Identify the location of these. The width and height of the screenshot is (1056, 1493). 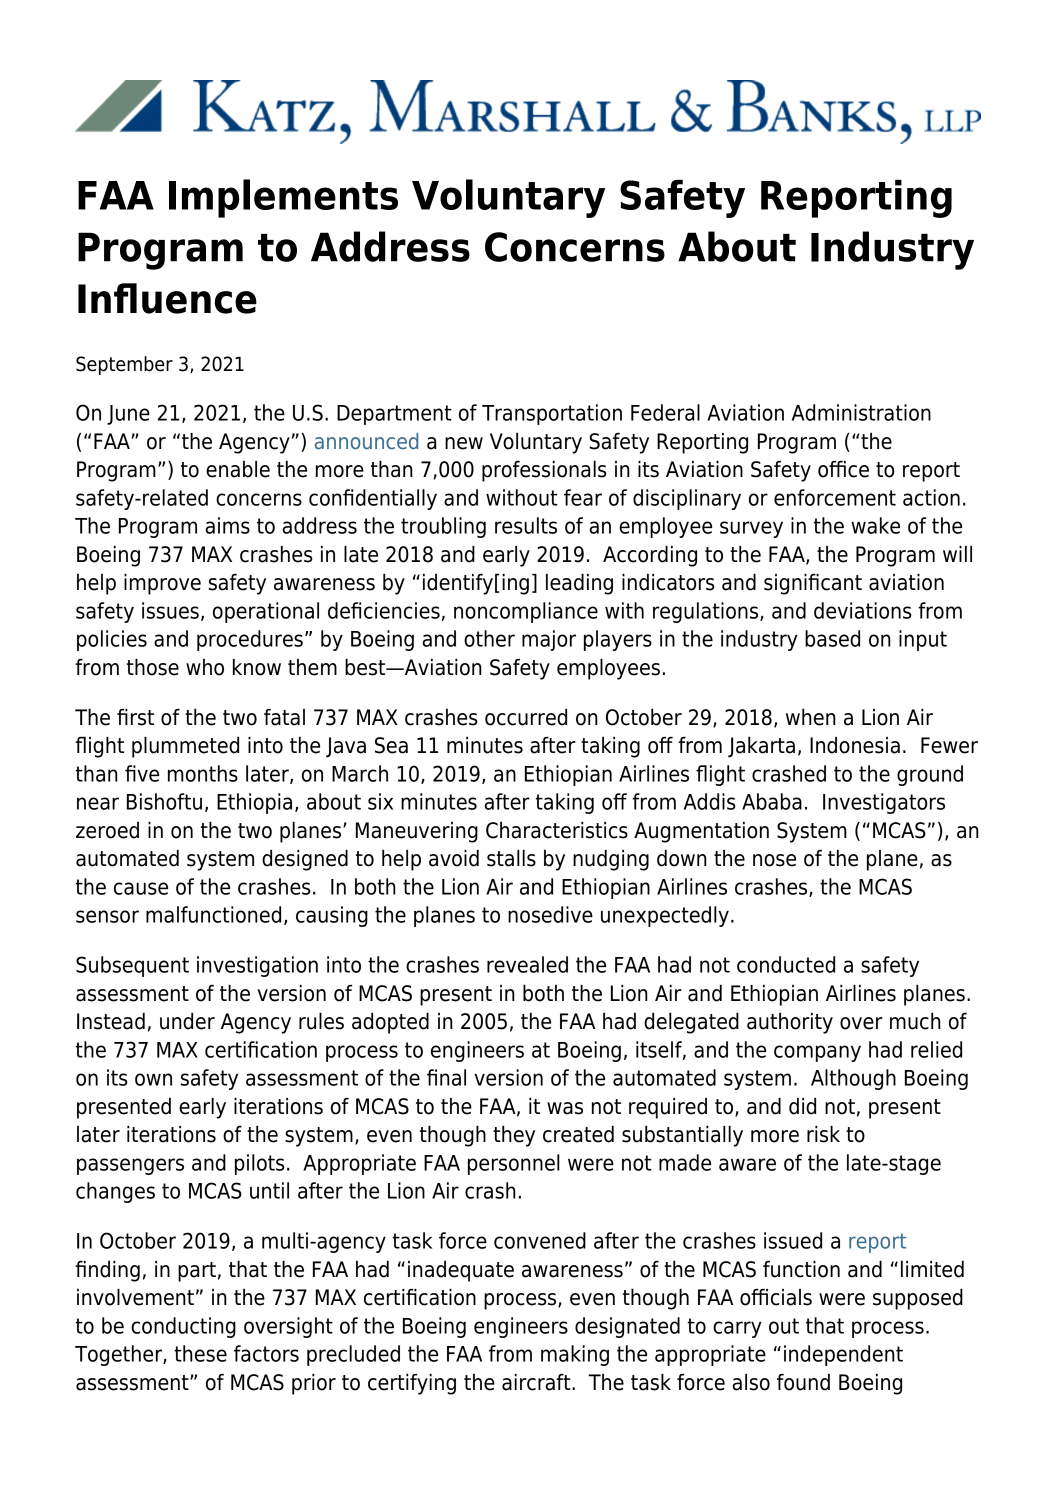
(200, 1353).
